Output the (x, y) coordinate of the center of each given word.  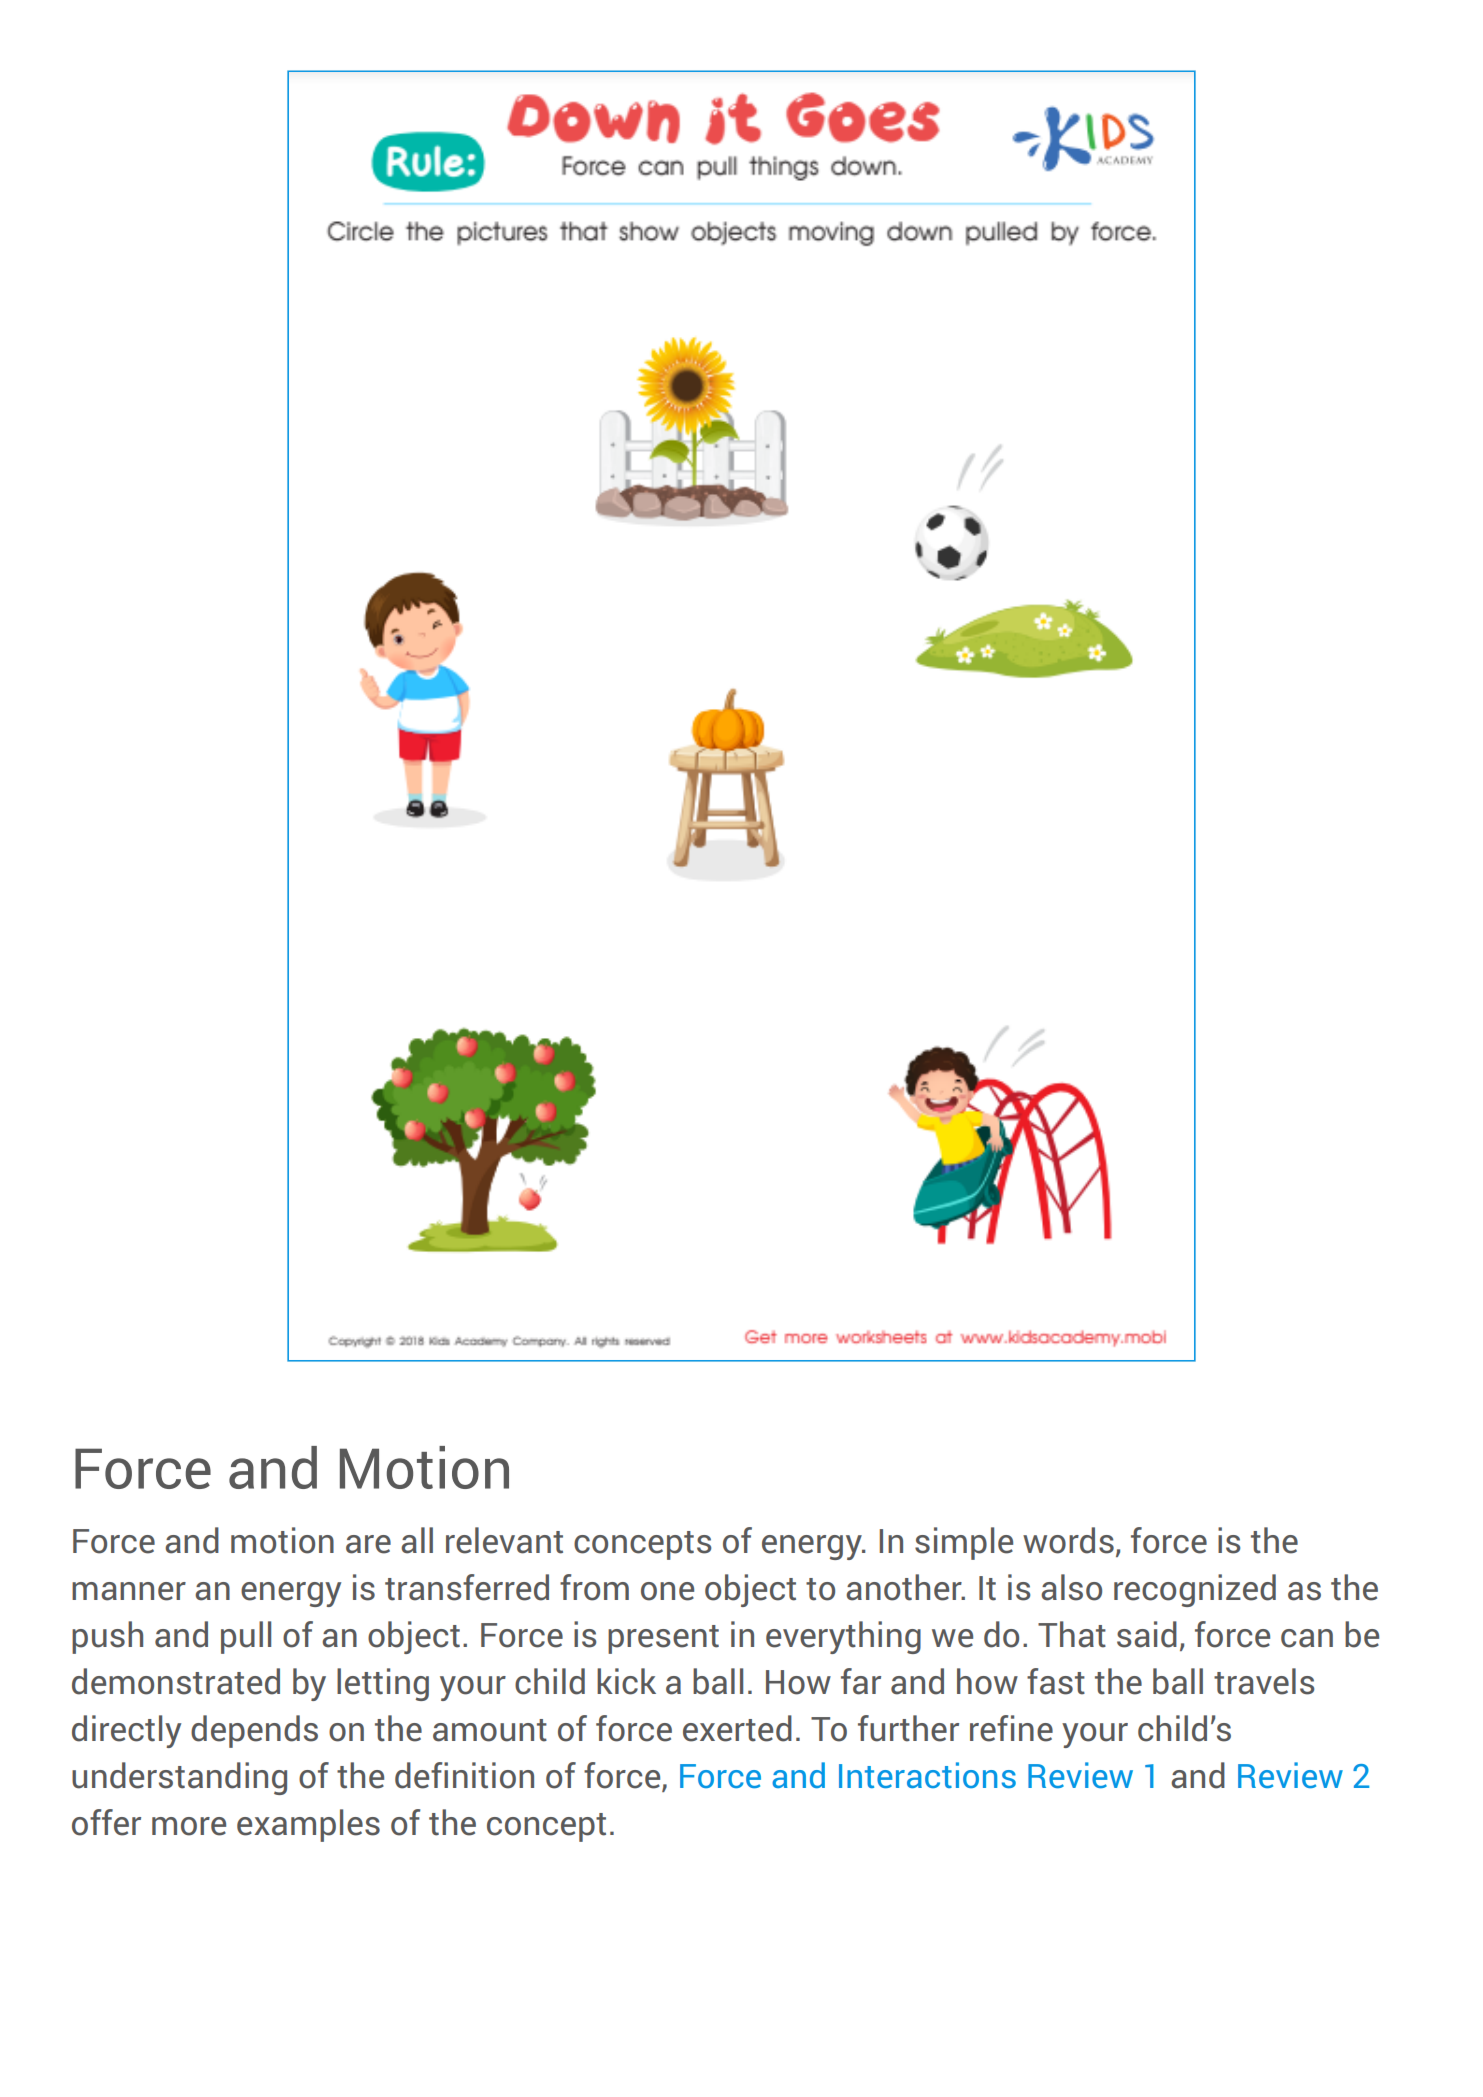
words (1068, 1540)
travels (1264, 1681)
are (368, 1544)
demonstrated (176, 1681)
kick (626, 1681)
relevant (504, 1540)
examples (308, 1825)
